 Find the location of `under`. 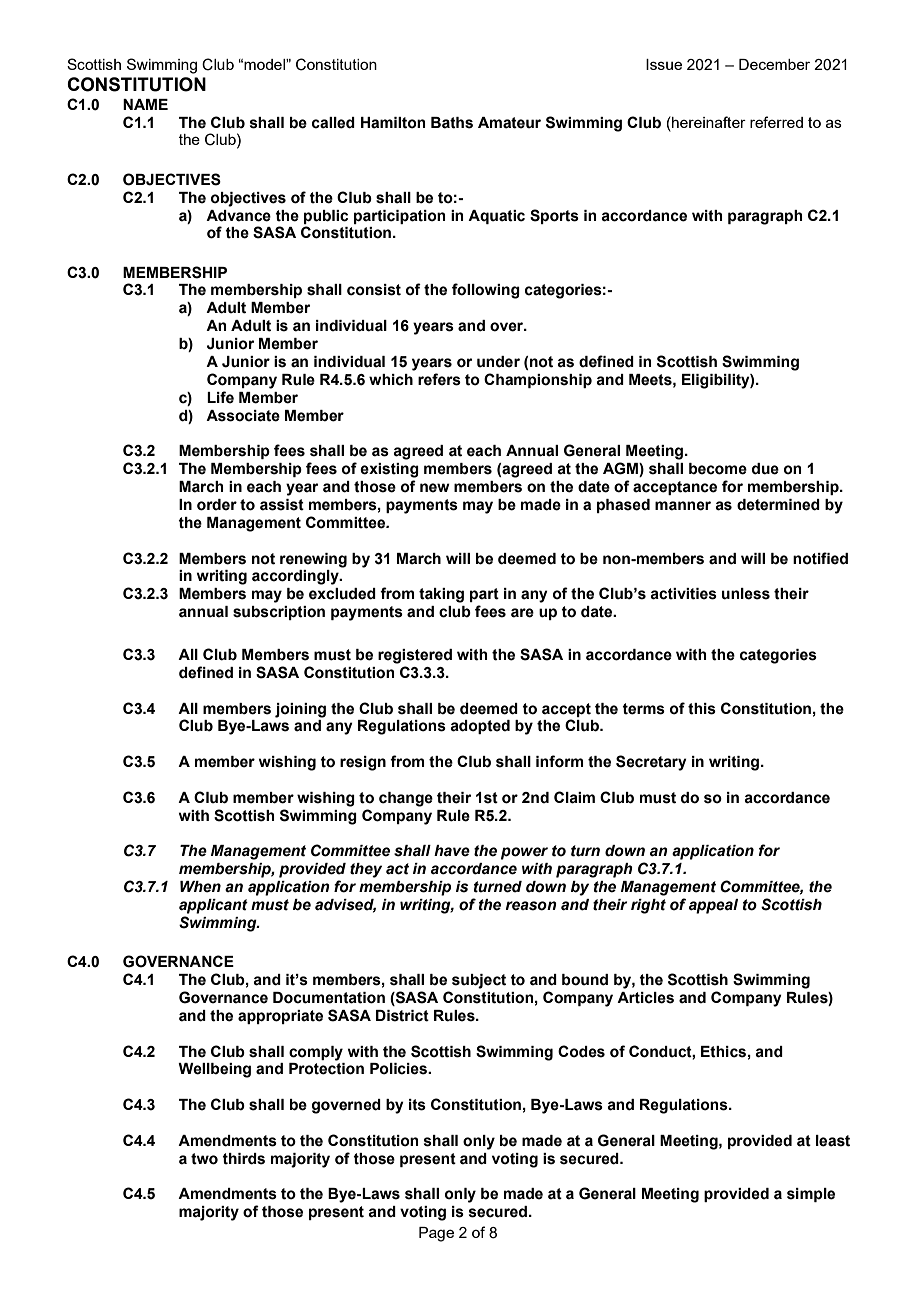

under is located at coordinates (498, 362).
